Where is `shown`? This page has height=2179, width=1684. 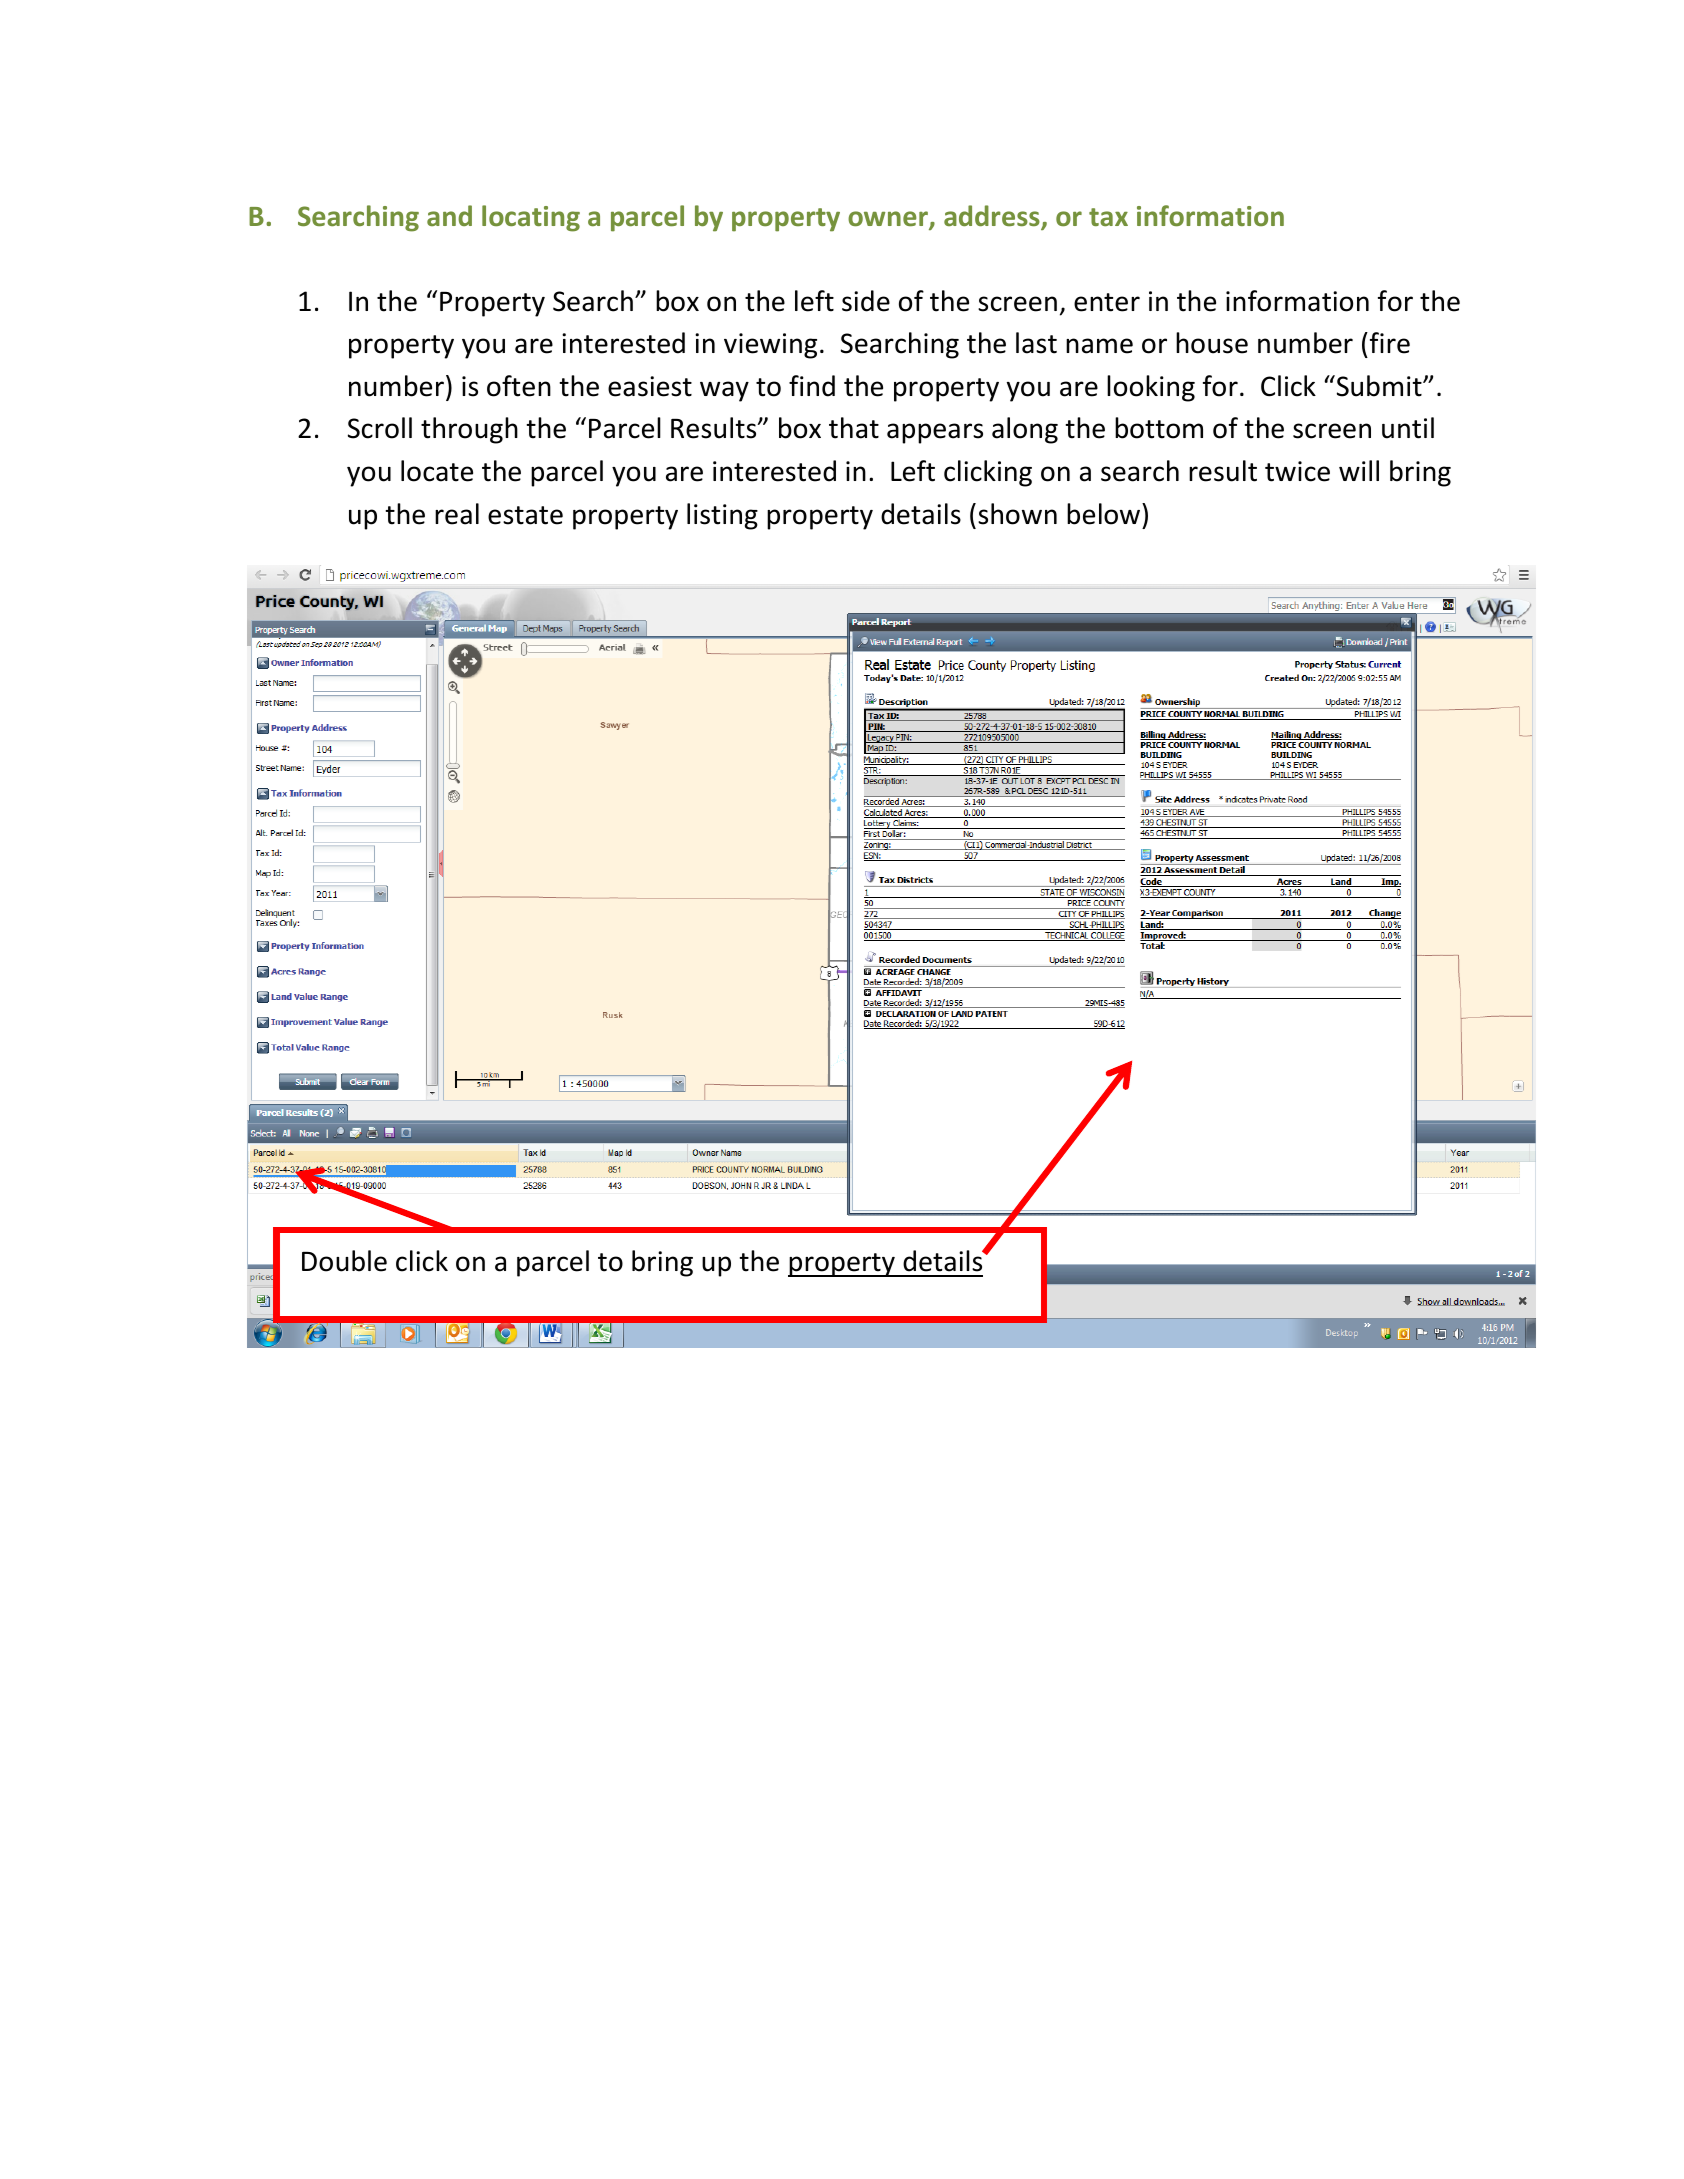 shown is located at coordinates (1017, 514).
